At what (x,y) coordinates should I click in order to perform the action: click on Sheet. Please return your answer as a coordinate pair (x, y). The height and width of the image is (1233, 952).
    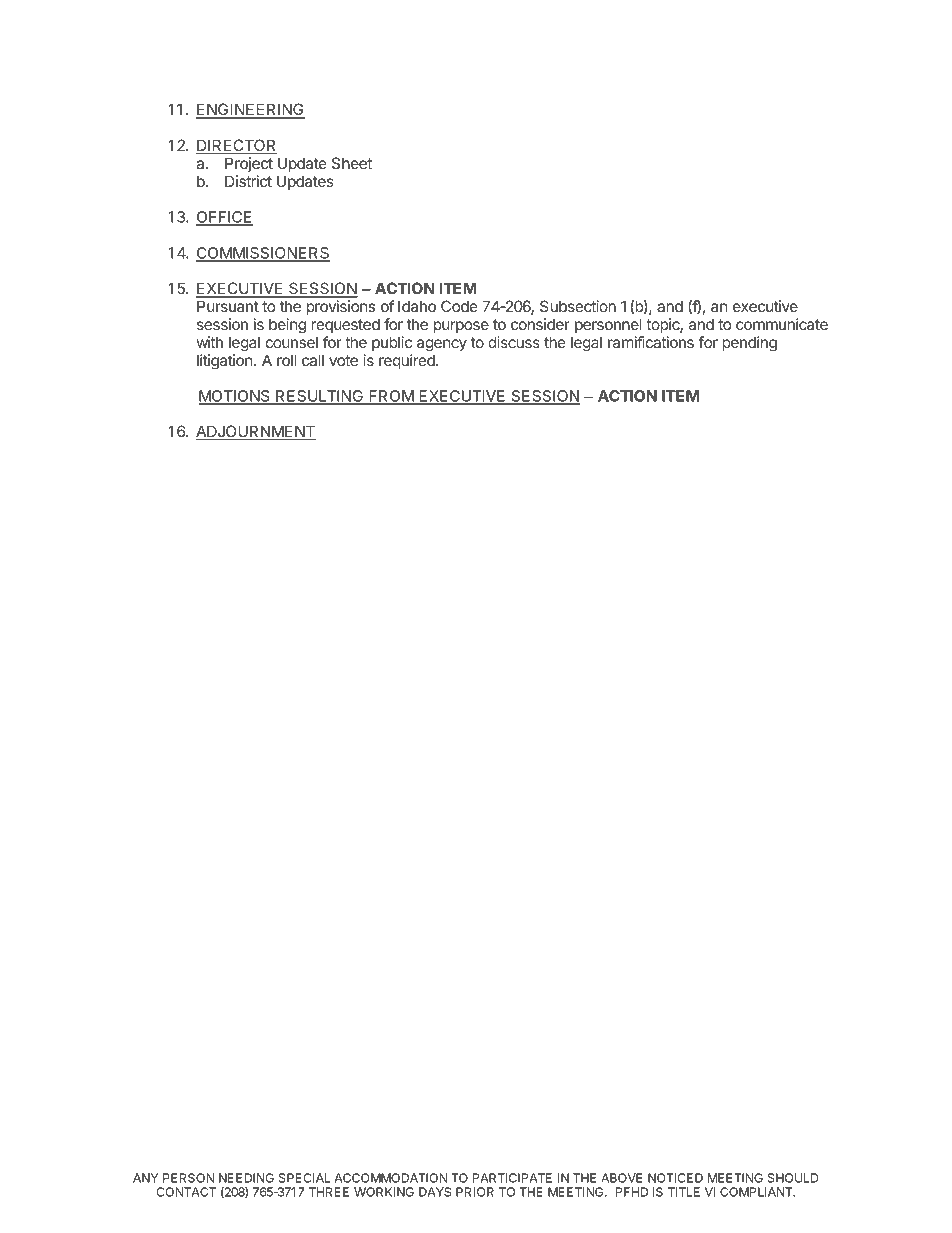
    Looking at the image, I should click on (352, 163).
